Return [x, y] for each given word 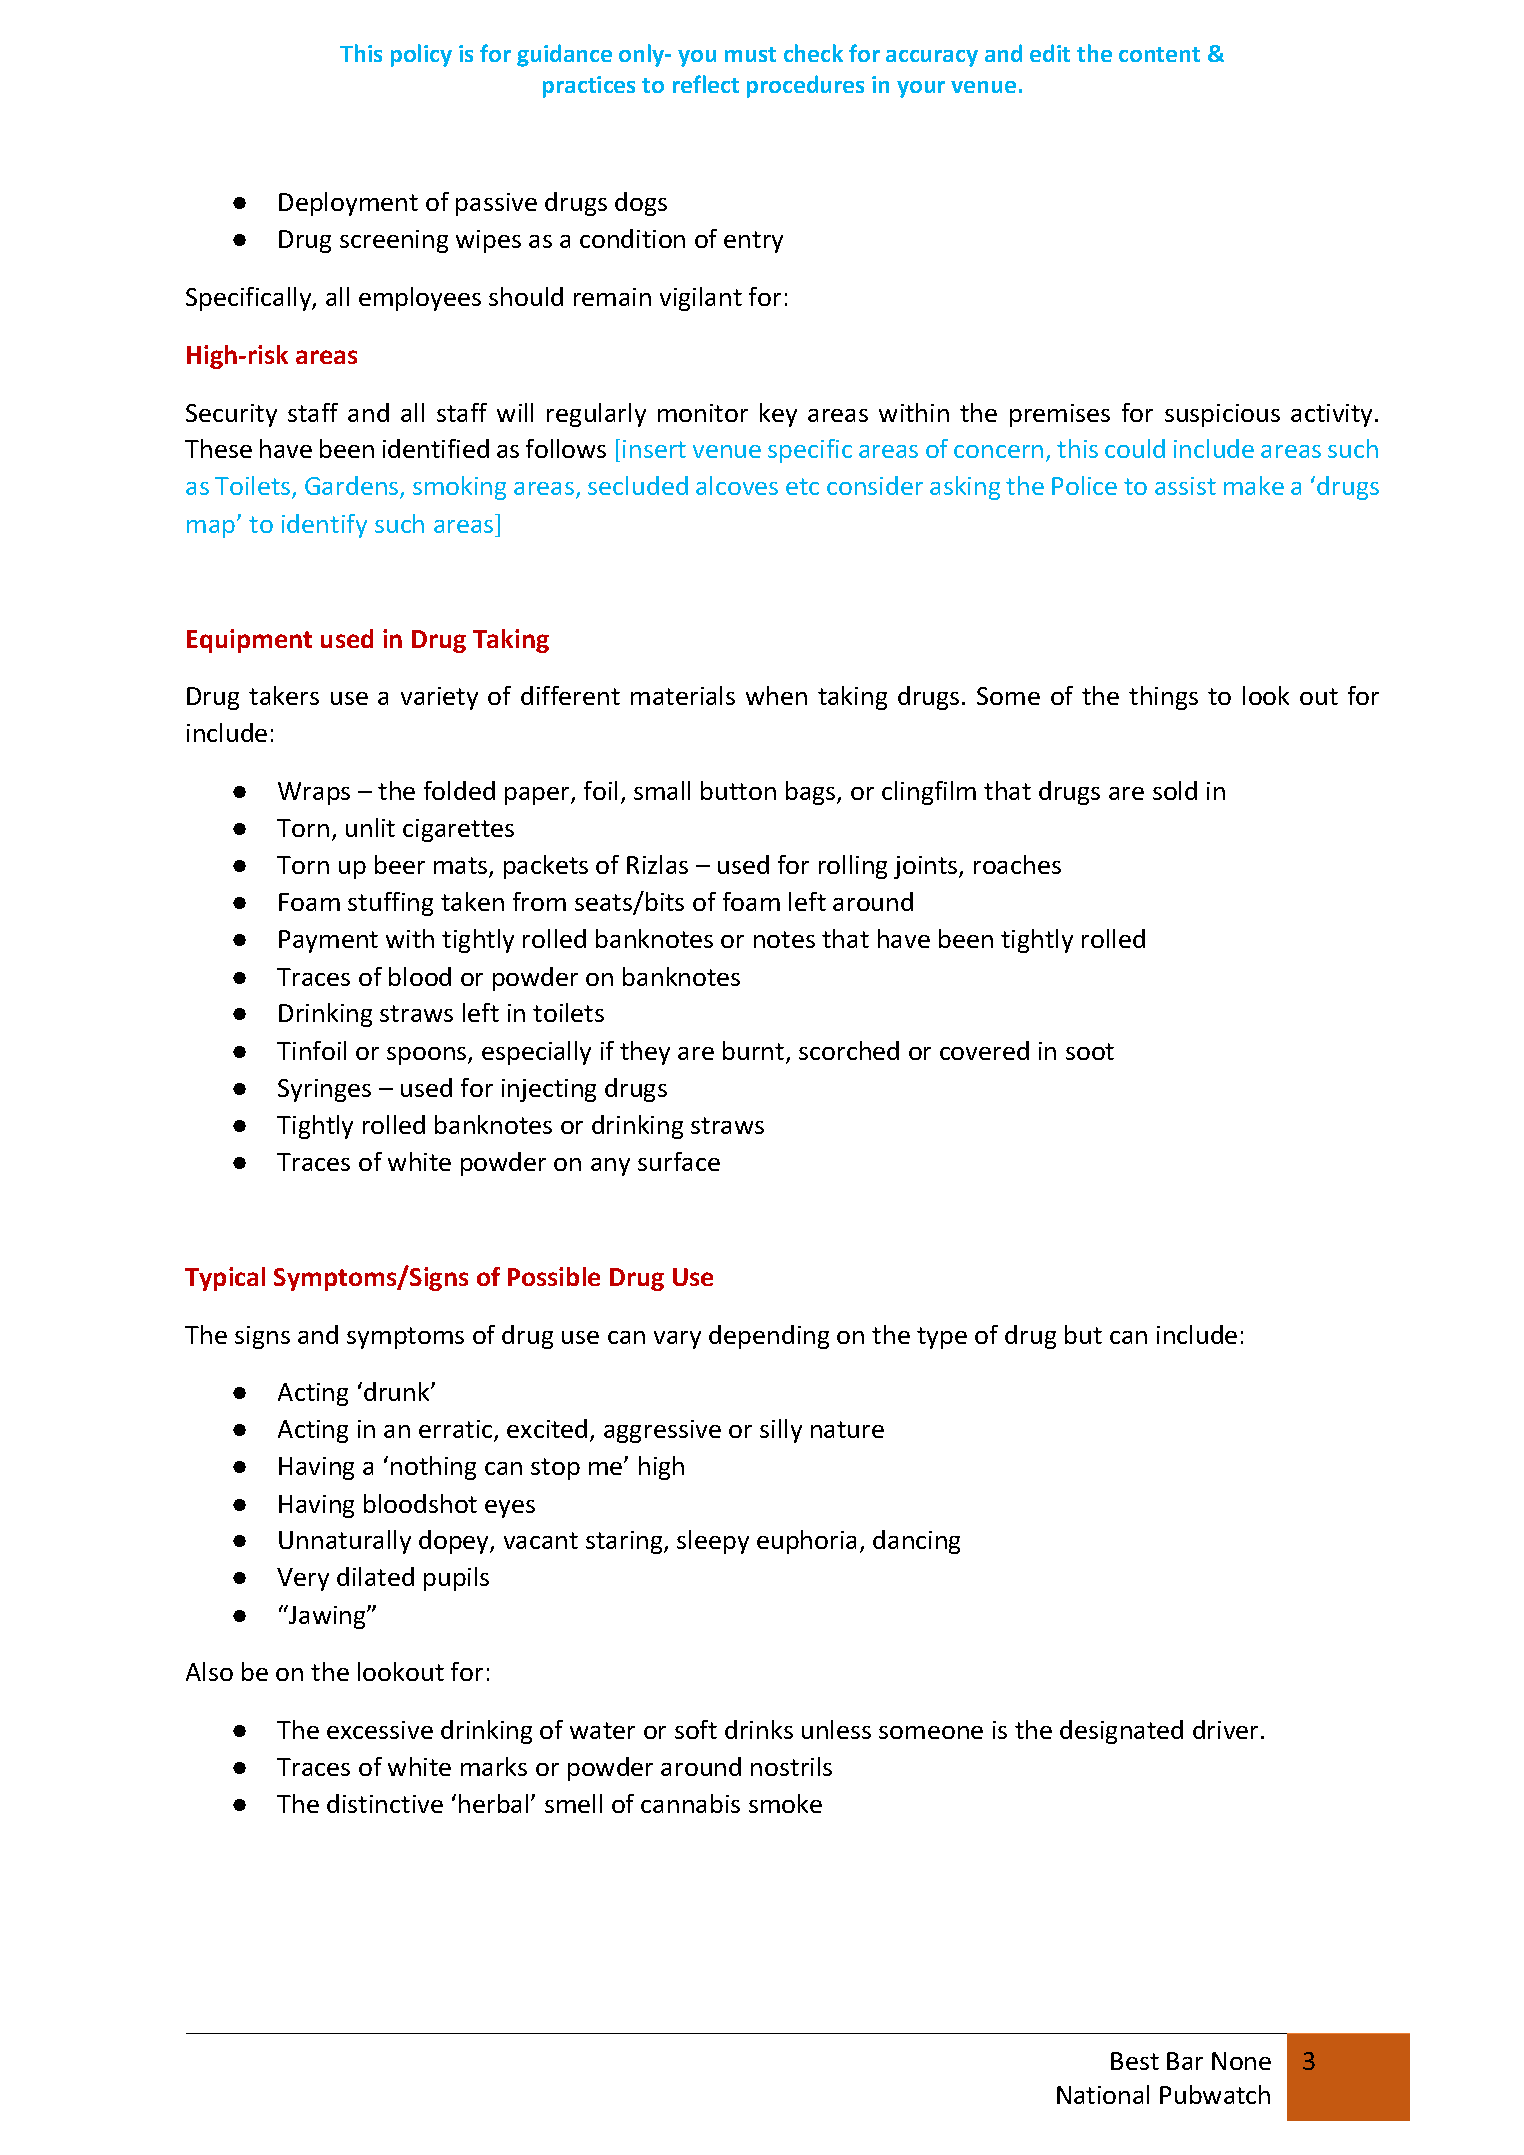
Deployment [348, 204]
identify [324, 526]
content [1159, 54]
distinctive [385, 1803]
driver [1227, 1729]
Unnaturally [345, 1542]
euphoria [806, 1542]
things [1163, 698]
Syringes [324, 1090]
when [776, 695]
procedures [805, 86]
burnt [755, 1052]
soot [1090, 1051]
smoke [785, 1803]
